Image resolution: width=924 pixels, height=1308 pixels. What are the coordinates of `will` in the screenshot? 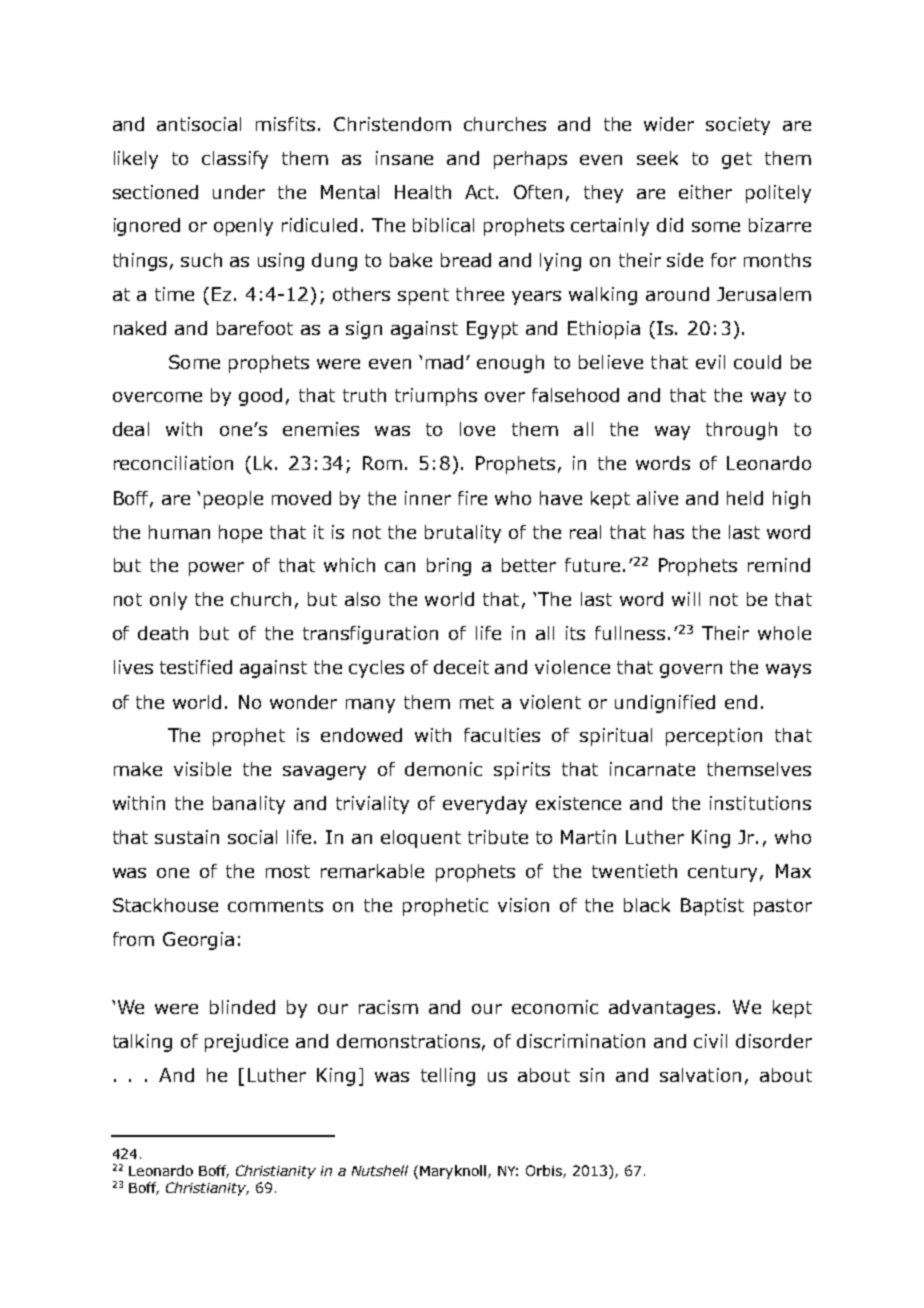 It's located at (686, 599).
